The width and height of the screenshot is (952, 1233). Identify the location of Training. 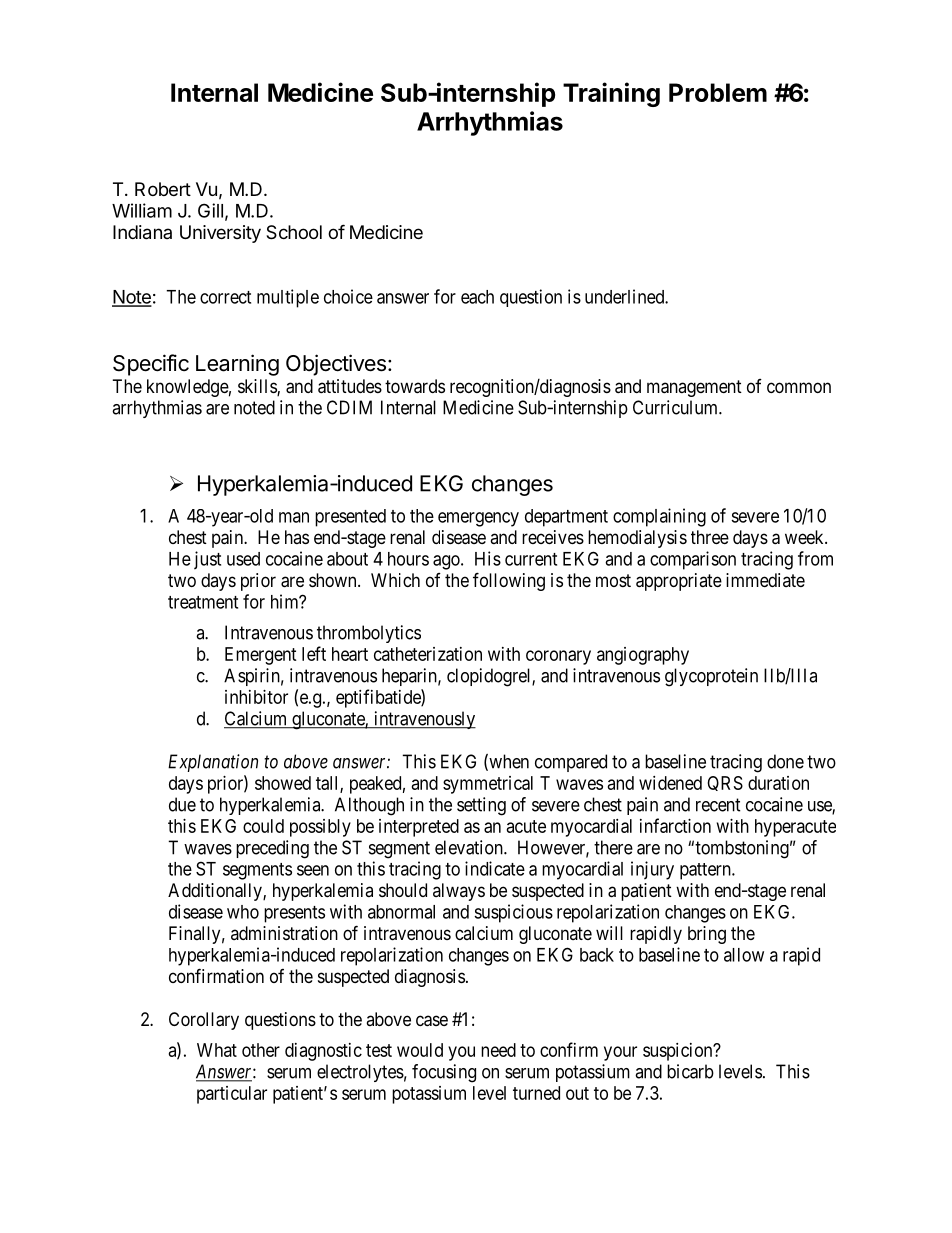
(611, 94).
